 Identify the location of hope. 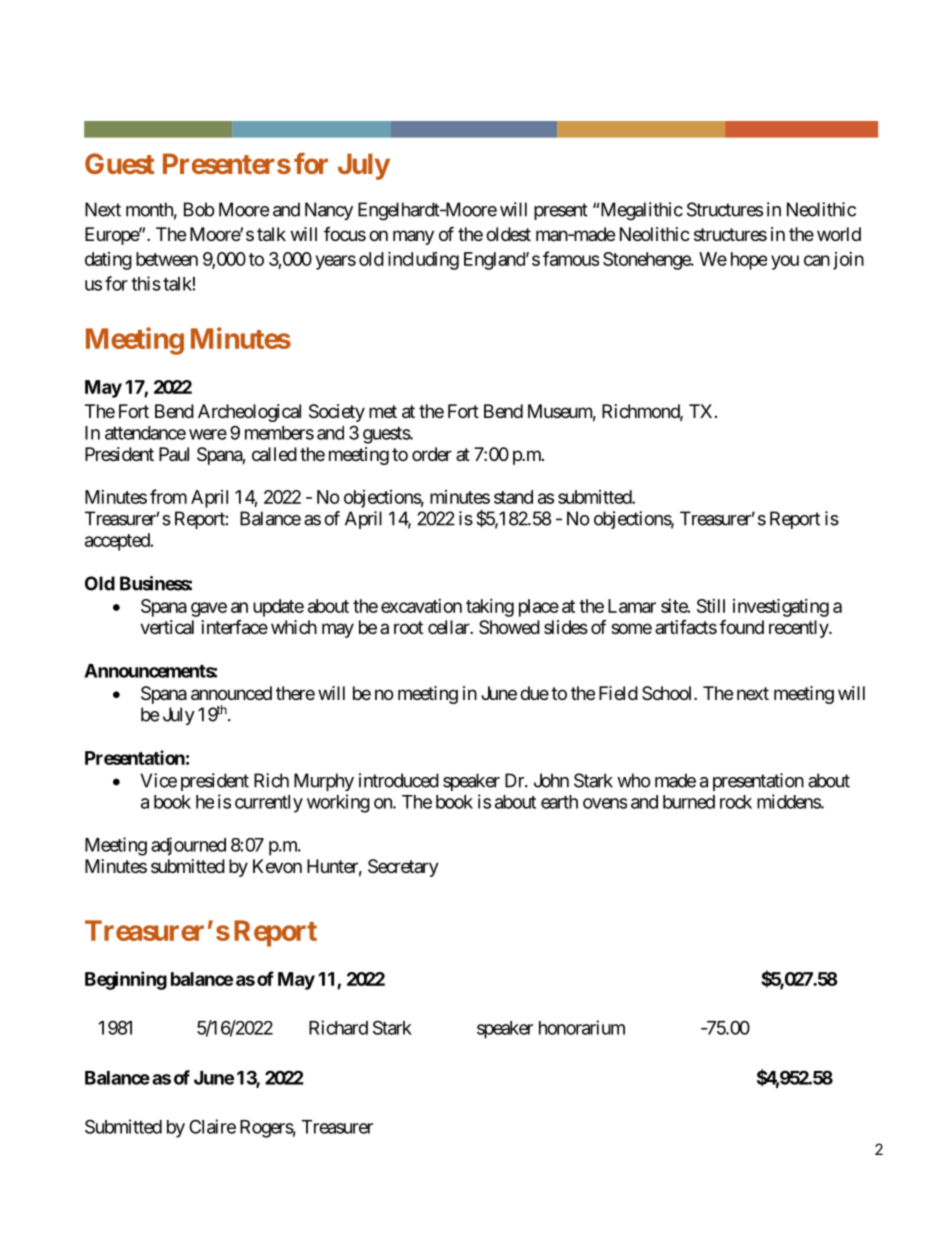
(749, 261).
